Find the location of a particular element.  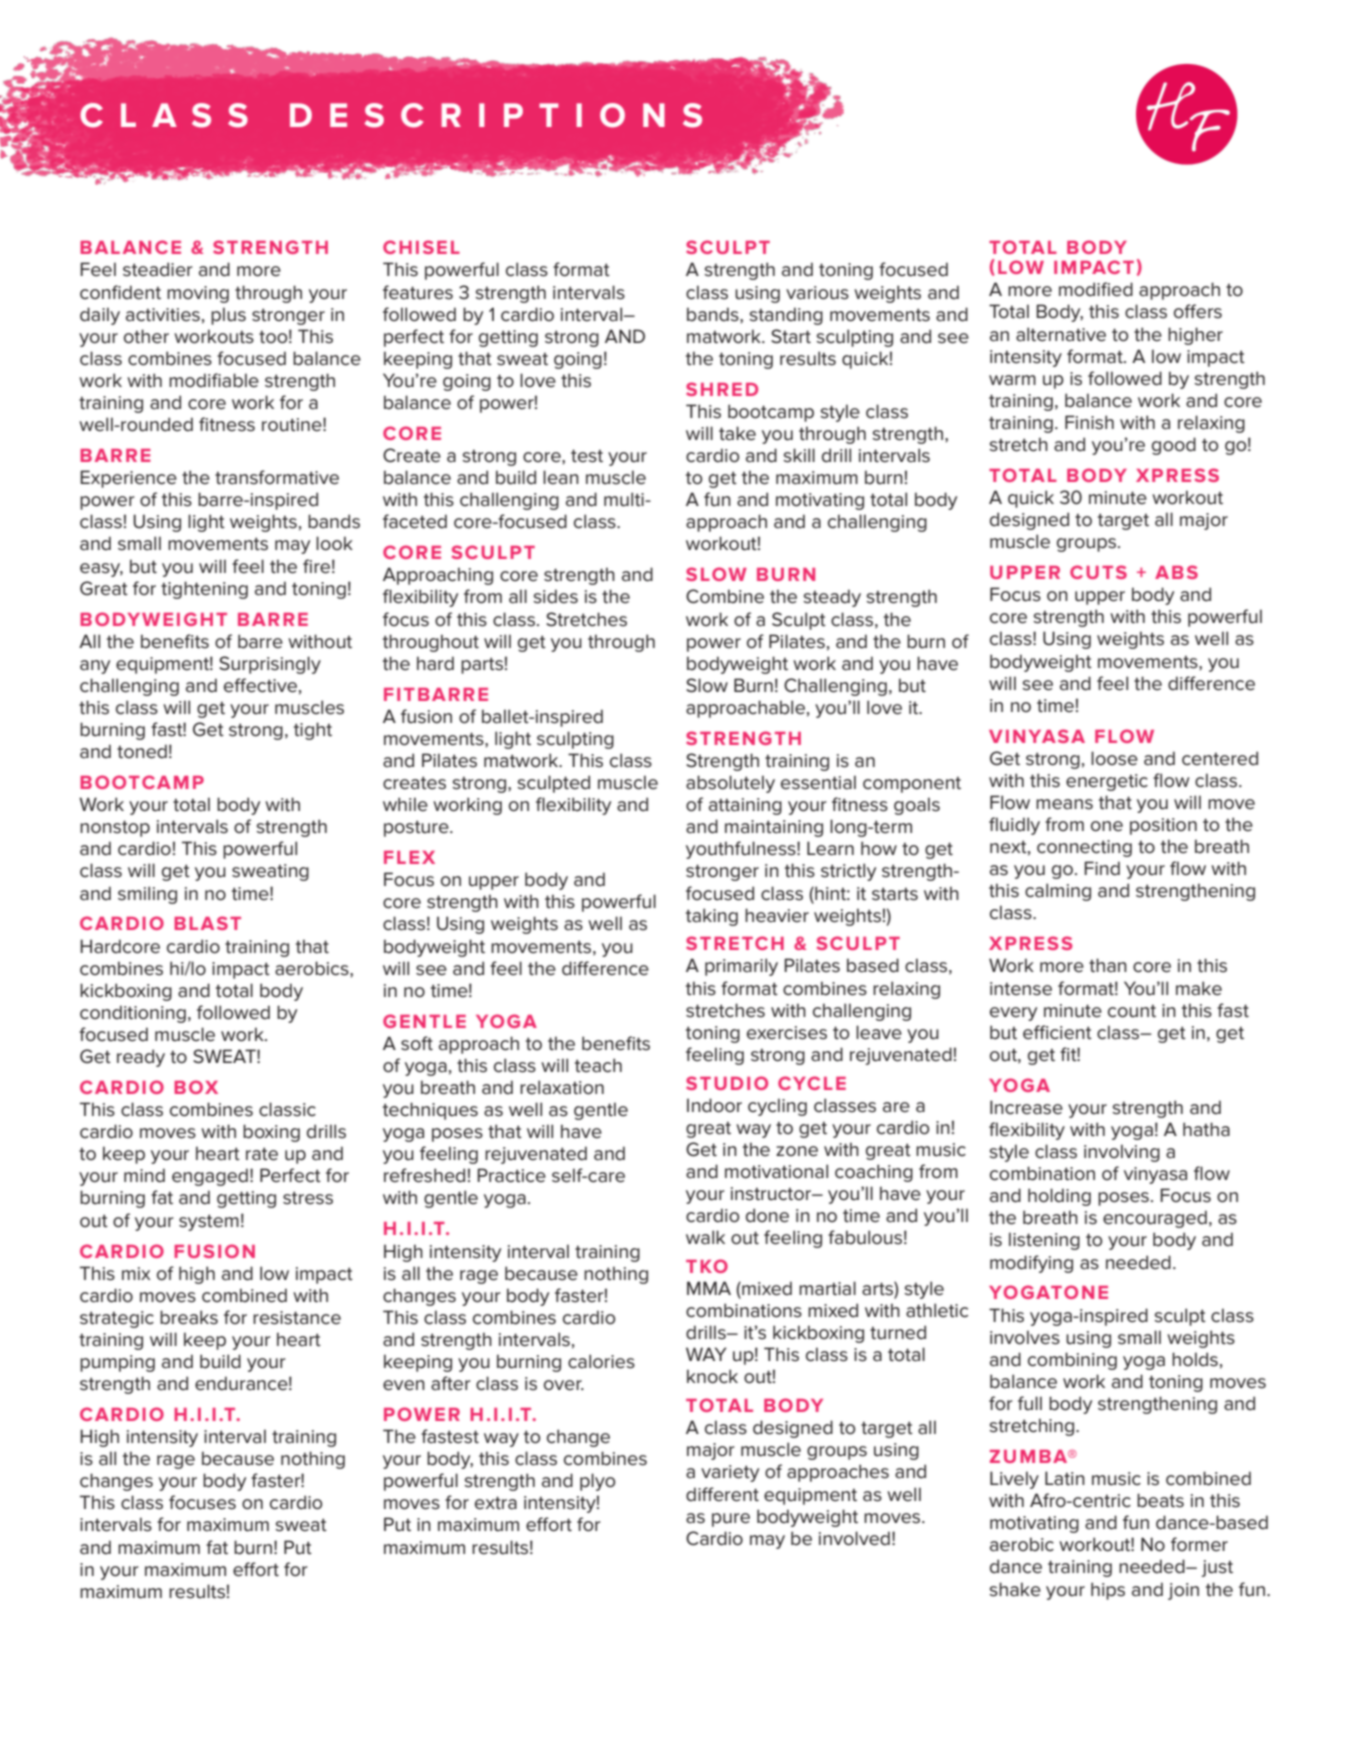

standing is located at coordinates (786, 316).
